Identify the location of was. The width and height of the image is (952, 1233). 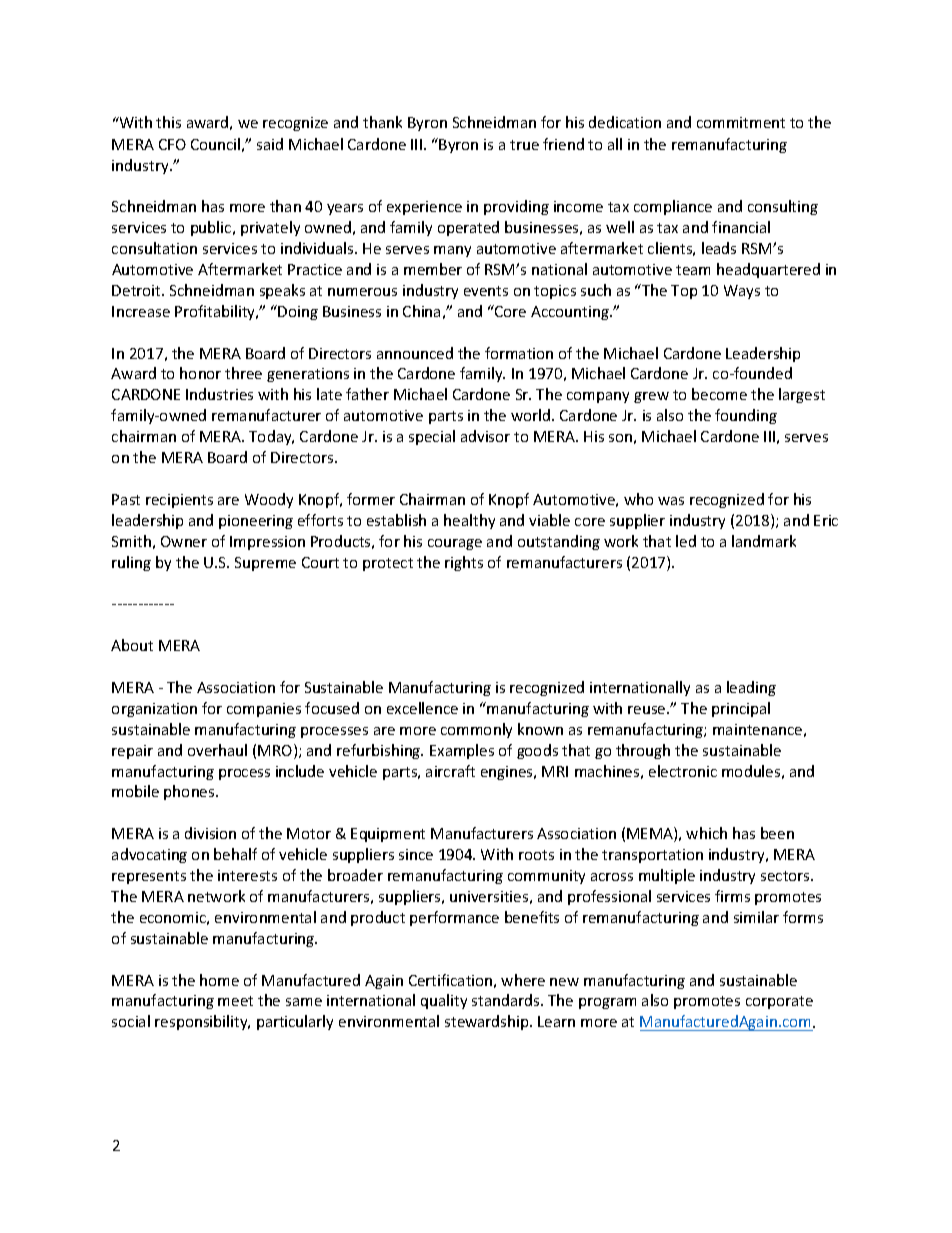
(671, 501).
